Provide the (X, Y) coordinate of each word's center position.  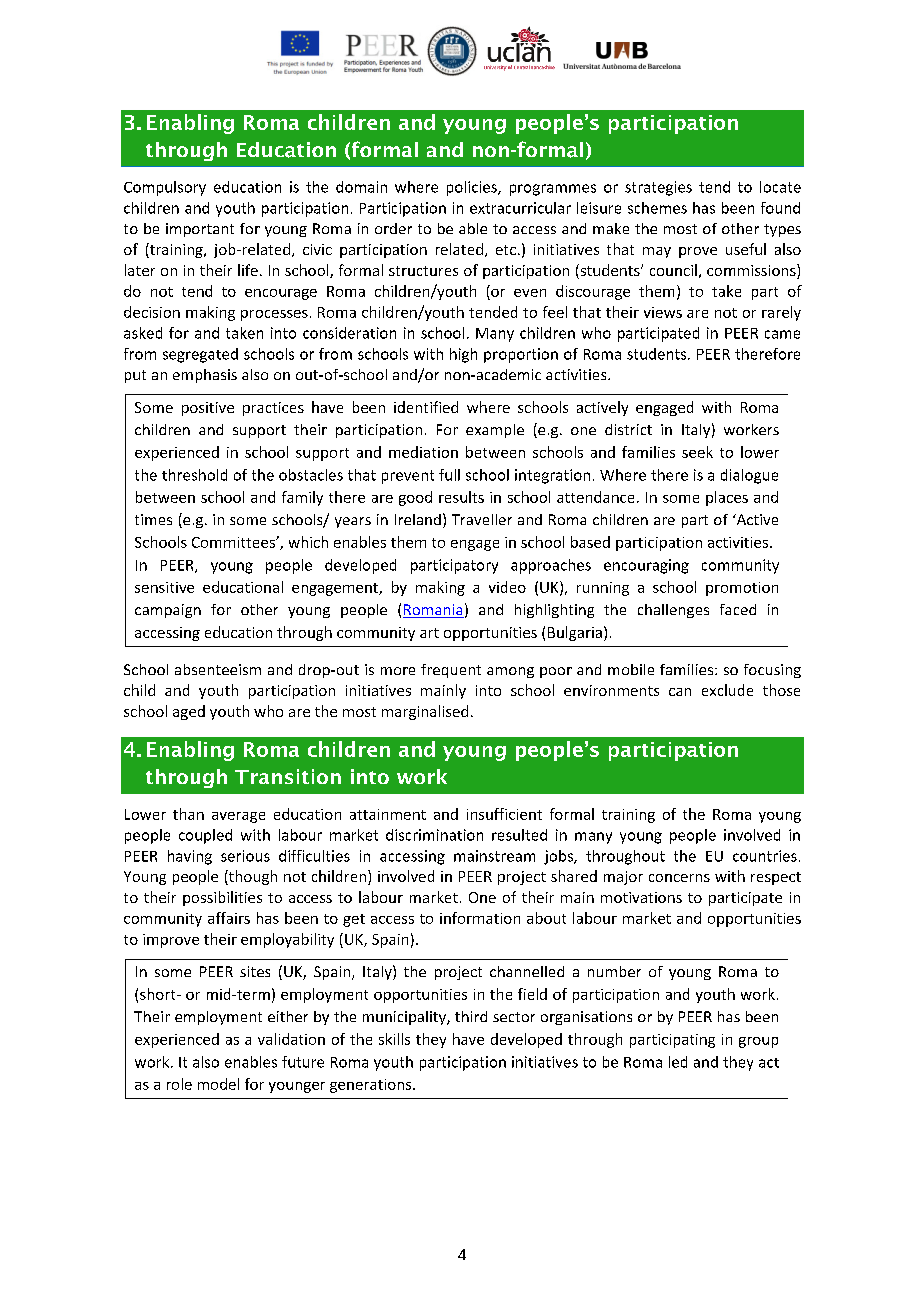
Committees (234, 542)
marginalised (425, 712)
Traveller (482, 519)
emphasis (205, 376)
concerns (679, 878)
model (218, 1084)
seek (697, 452)
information (480, 918)
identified (426, 407)
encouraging (646, 566)
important (200, 230)
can (680, 692)
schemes (657, 208)
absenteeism (218, 669)
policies (473, 188)
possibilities (222, 898)
